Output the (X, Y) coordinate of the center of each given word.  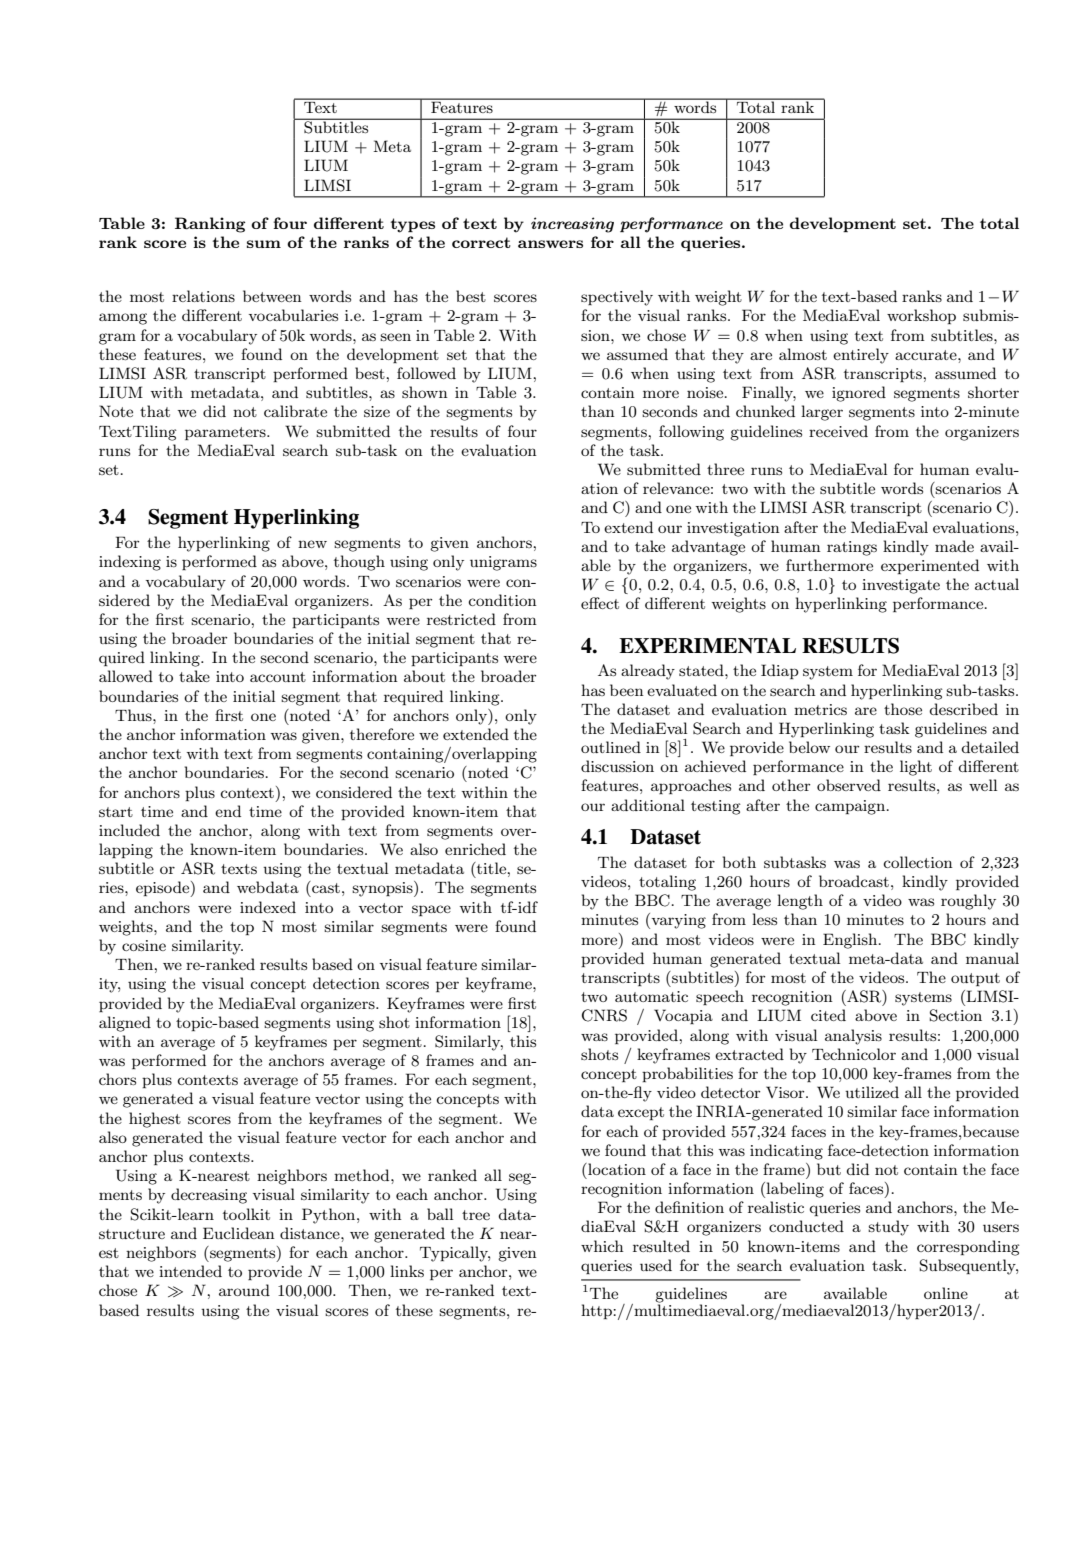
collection (918, 862)
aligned (125, 1024)
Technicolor (854, 1054)
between (272, 296)
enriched (475, 849)
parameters (226, 433)
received (838, 431)
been (627, 690)
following (691, 433)
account (278, 677)
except (641, 1113)
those (903, 709)
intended (190, 1271)
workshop (921, 316)
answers (550, 244)
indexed (268, 907)
